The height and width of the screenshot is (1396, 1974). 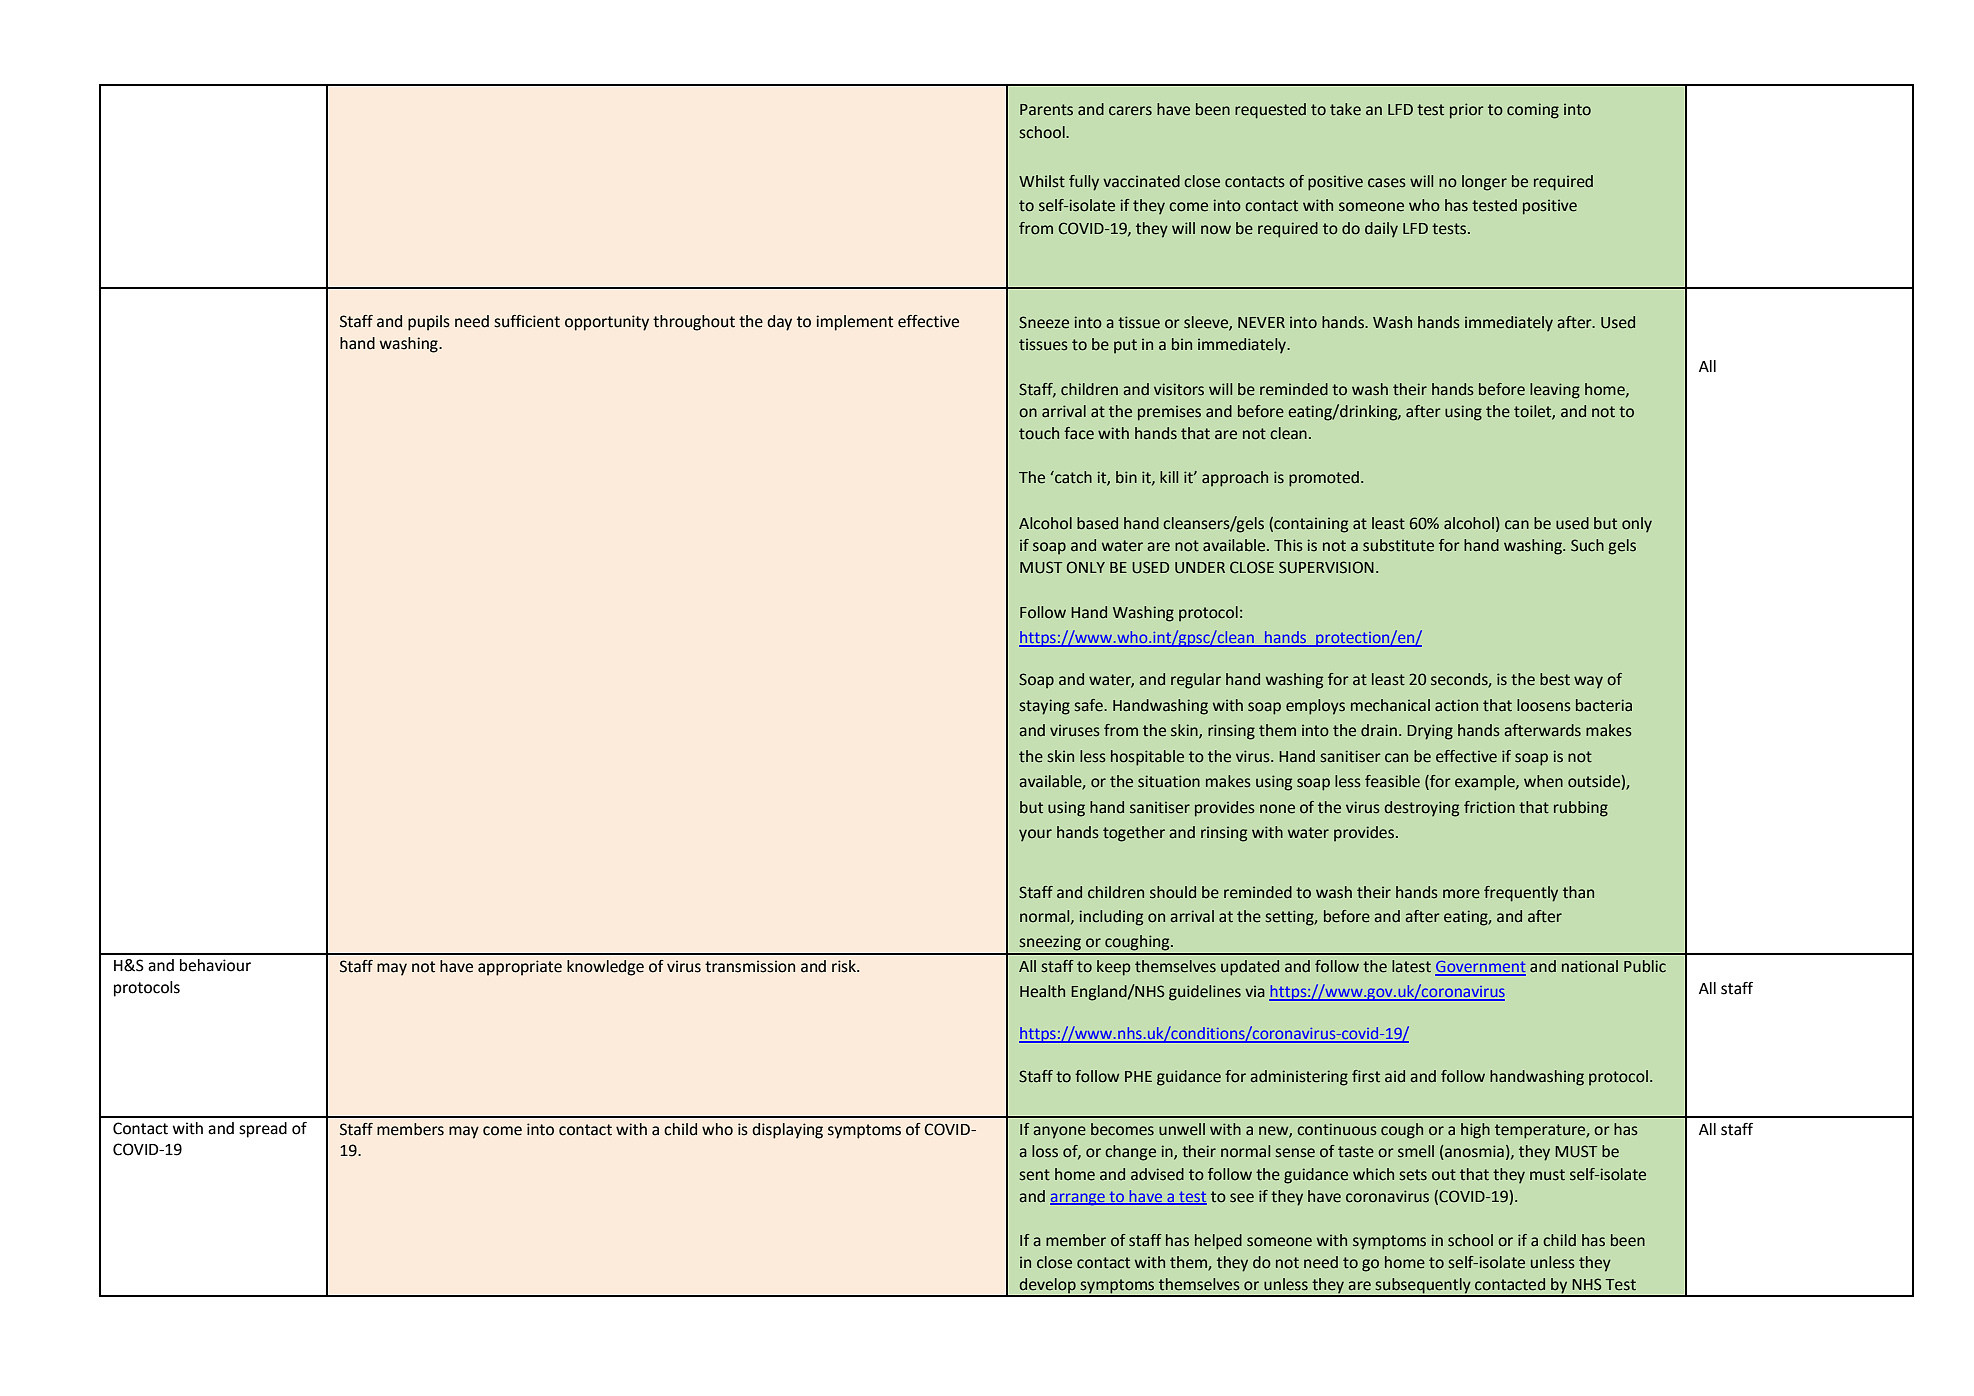 What do you see at coordinates (1035, 1175) in the screenshot?
I see `sent` at bounding box center [1035, 1175].
